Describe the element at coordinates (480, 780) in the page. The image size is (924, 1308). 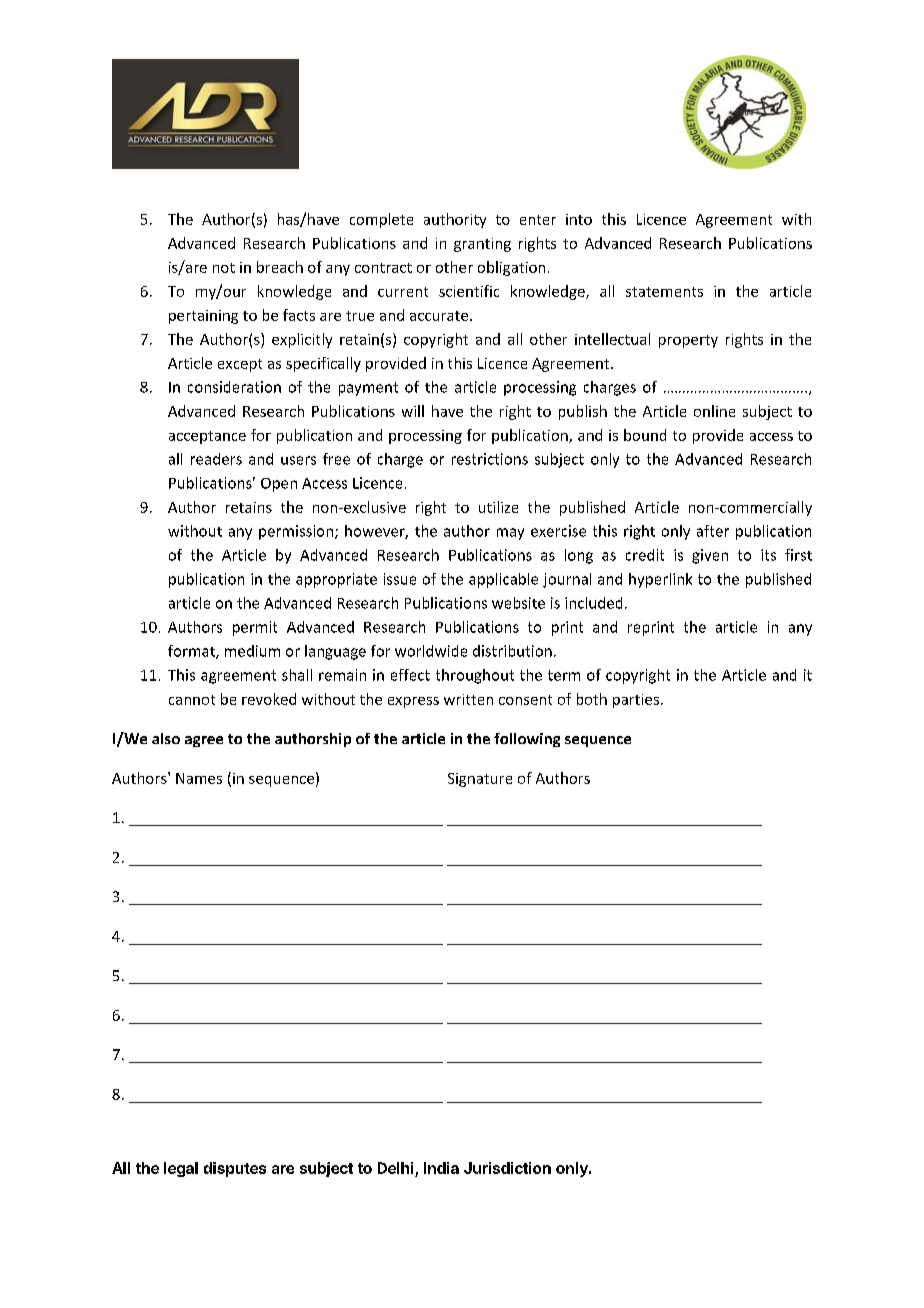
I see `Signature` at that location.
